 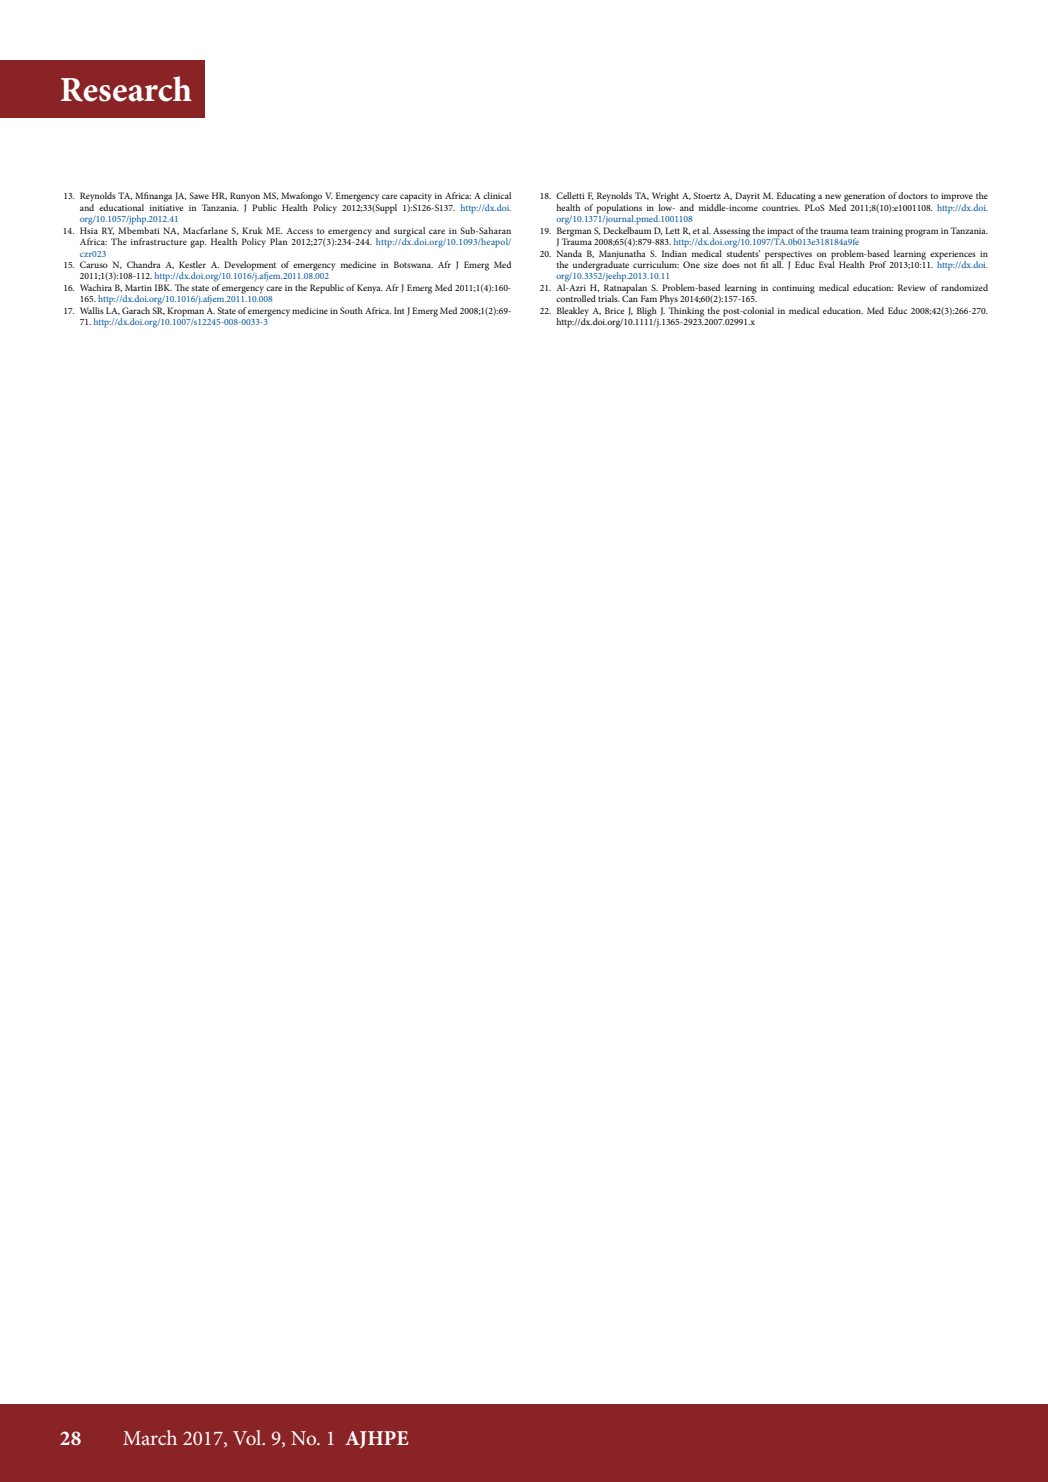 I want to click on Review, so click(x=912, y=287).
